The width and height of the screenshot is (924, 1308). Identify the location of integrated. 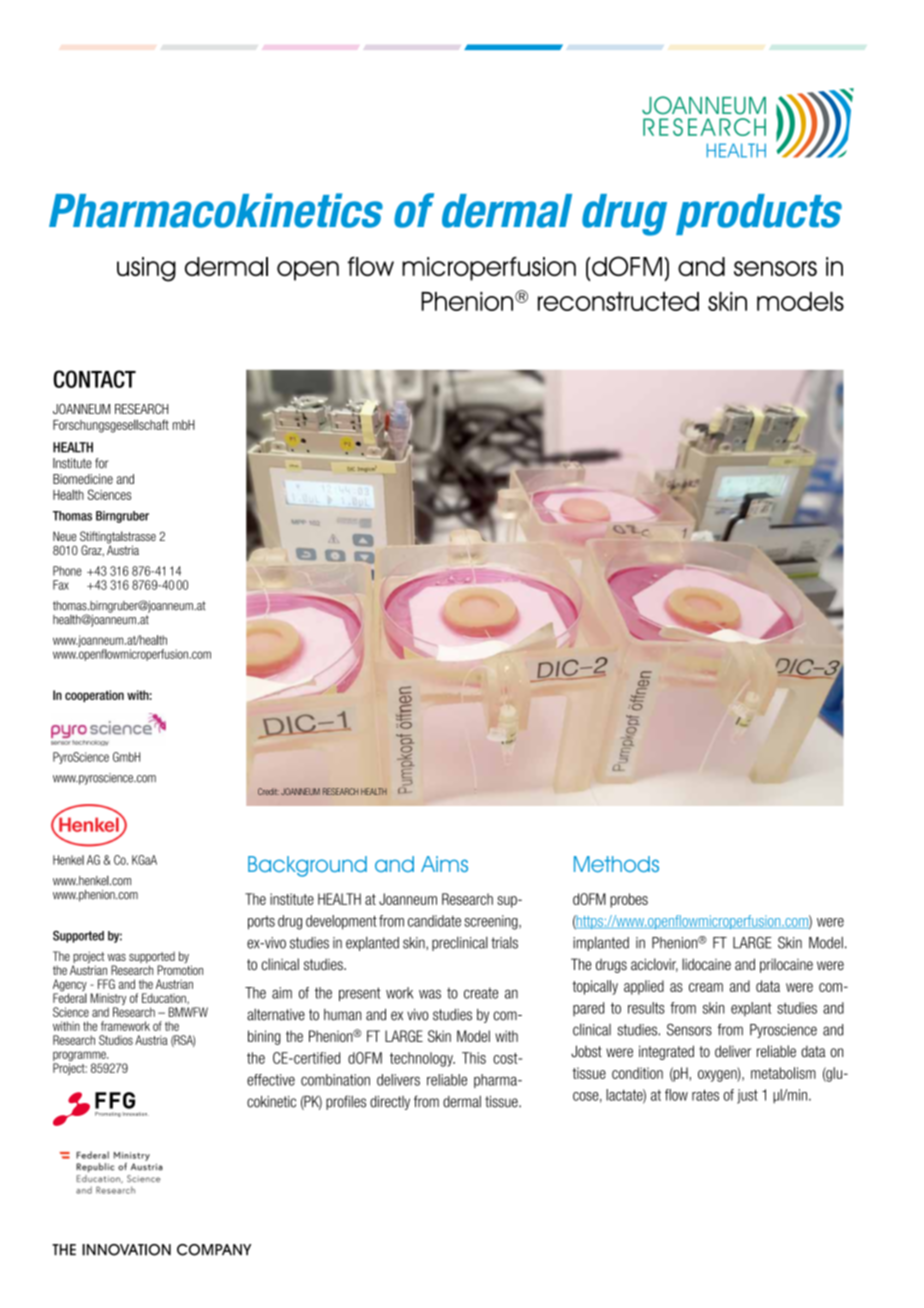
(666, 1052).
